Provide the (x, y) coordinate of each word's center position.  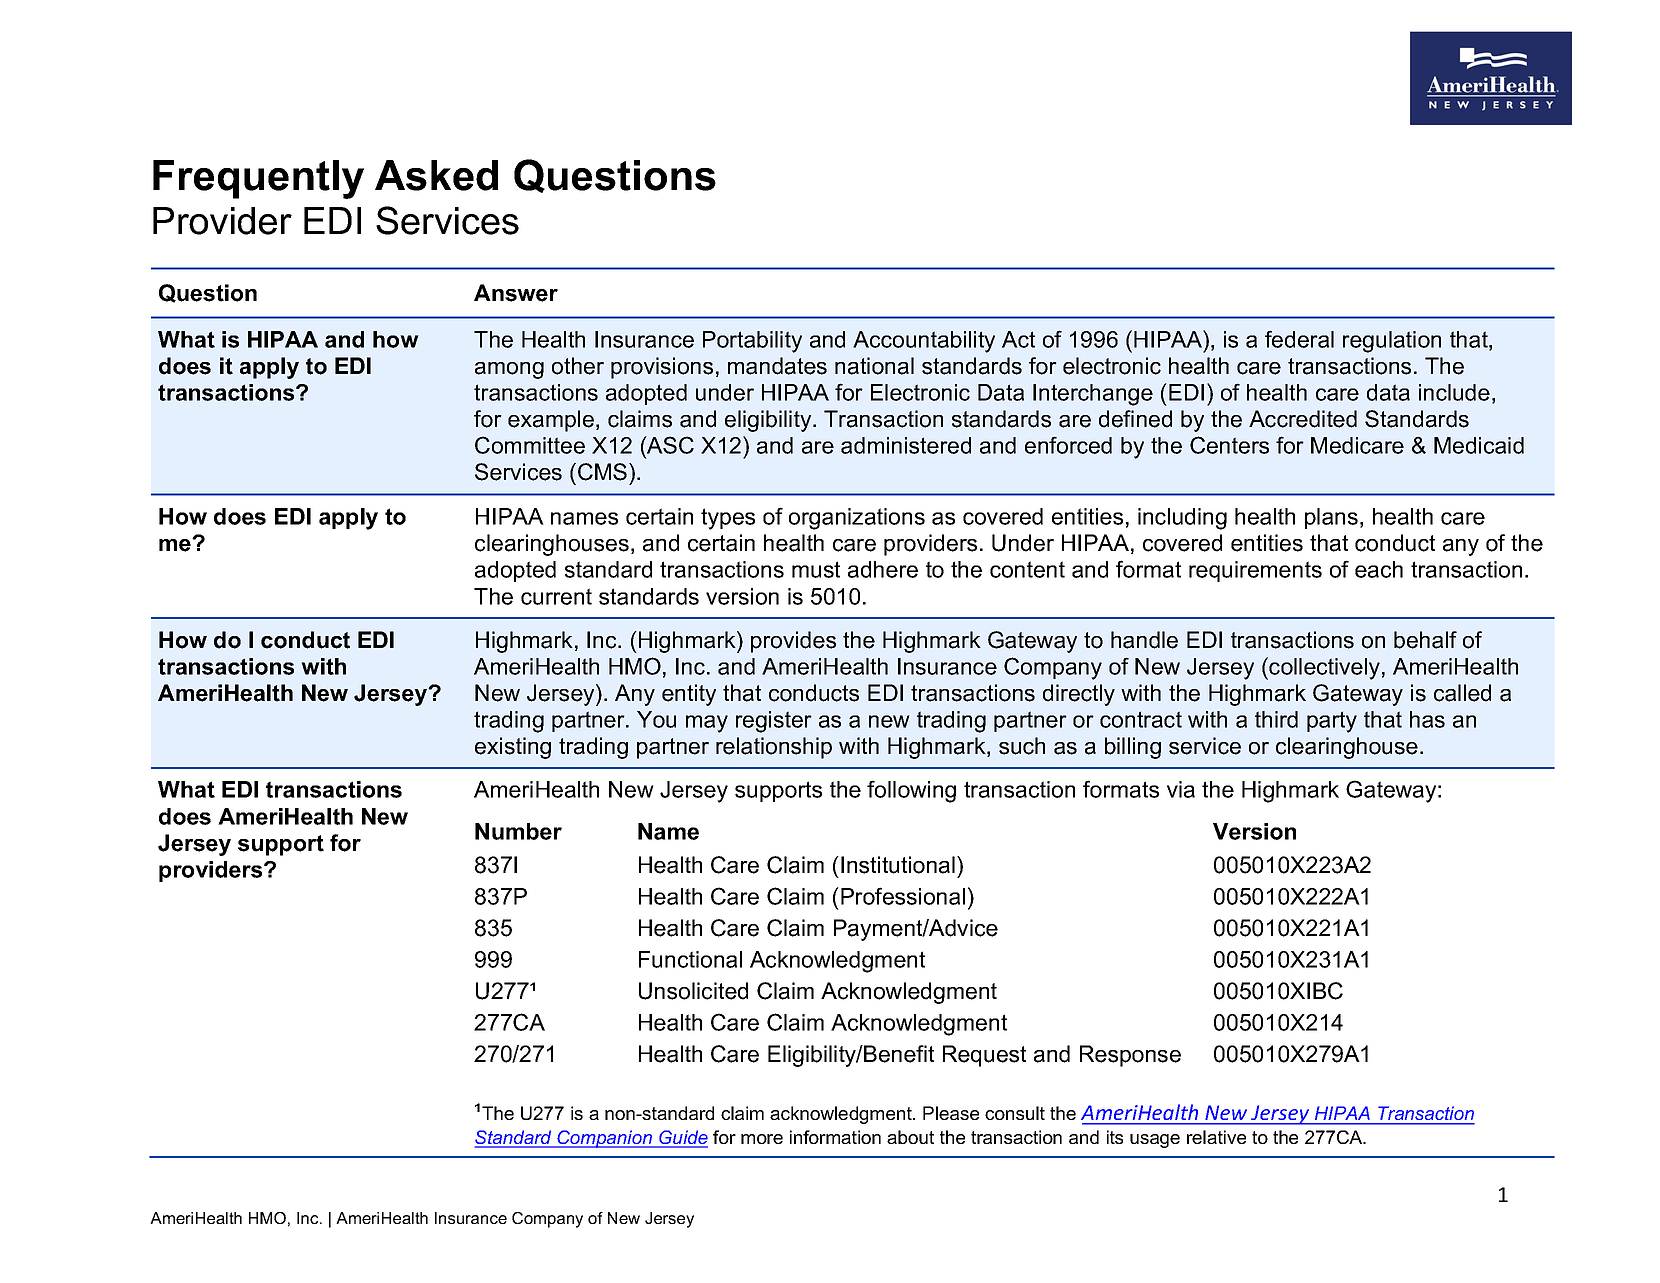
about (910, 1137)
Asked (436, 175)
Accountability (924, 342)
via (1181, 789)
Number (518, 831)
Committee (530, 445)
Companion (604, 1139)
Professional (903, 896)
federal (1299, 339)
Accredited (1303, 419)
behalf (1425, 640)
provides (793, 642)
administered (906, 445)
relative (1216, 1137)
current (556, 596)
